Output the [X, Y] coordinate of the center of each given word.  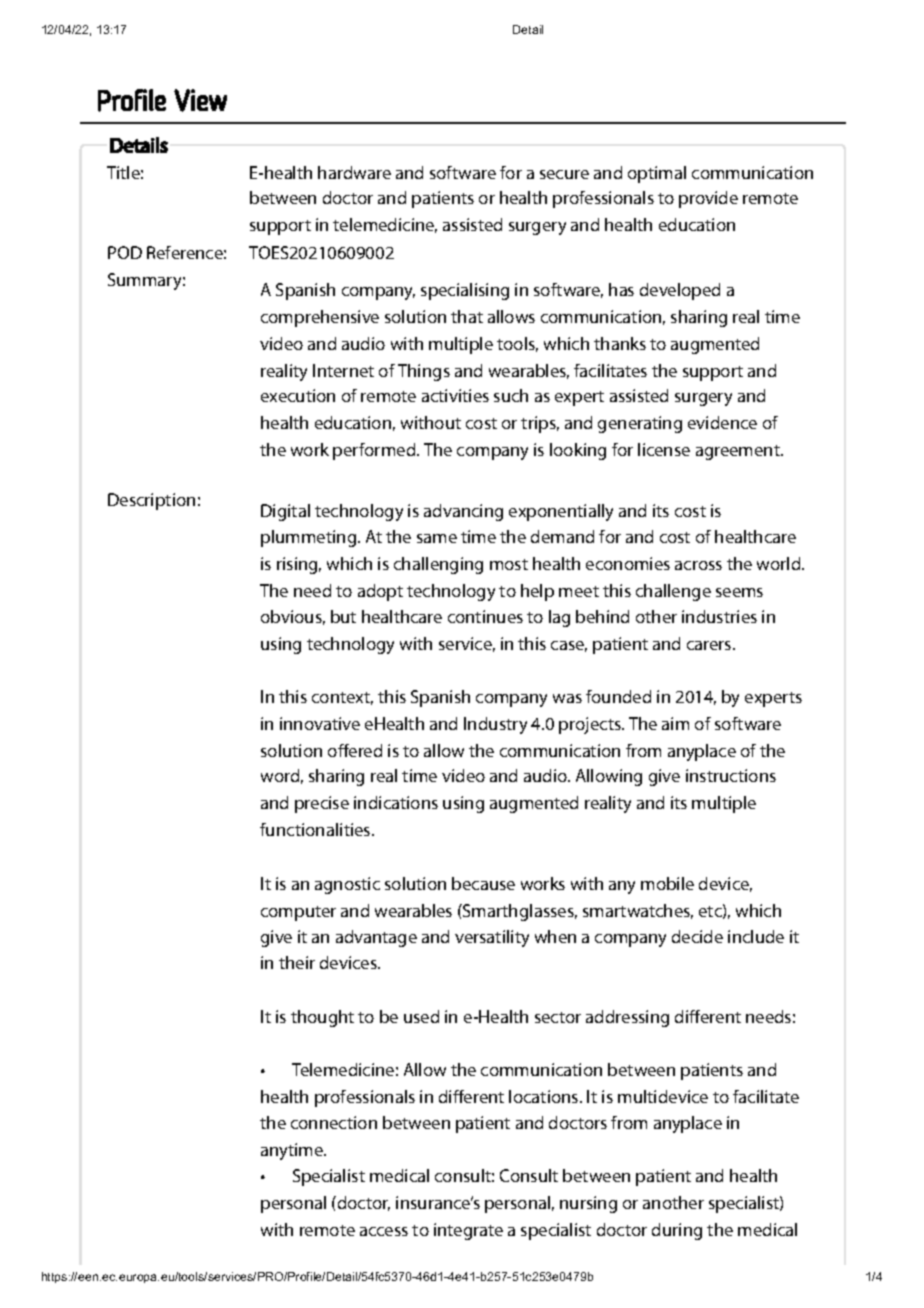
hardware [354, 172]
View [200, 100]
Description [151, 501]
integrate [468, 1231]
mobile [667, 883]
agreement [739, 452]
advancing [463, 512]
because [483, 883]
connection [334, 1122]
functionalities [316, 829]
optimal [657, 174]
